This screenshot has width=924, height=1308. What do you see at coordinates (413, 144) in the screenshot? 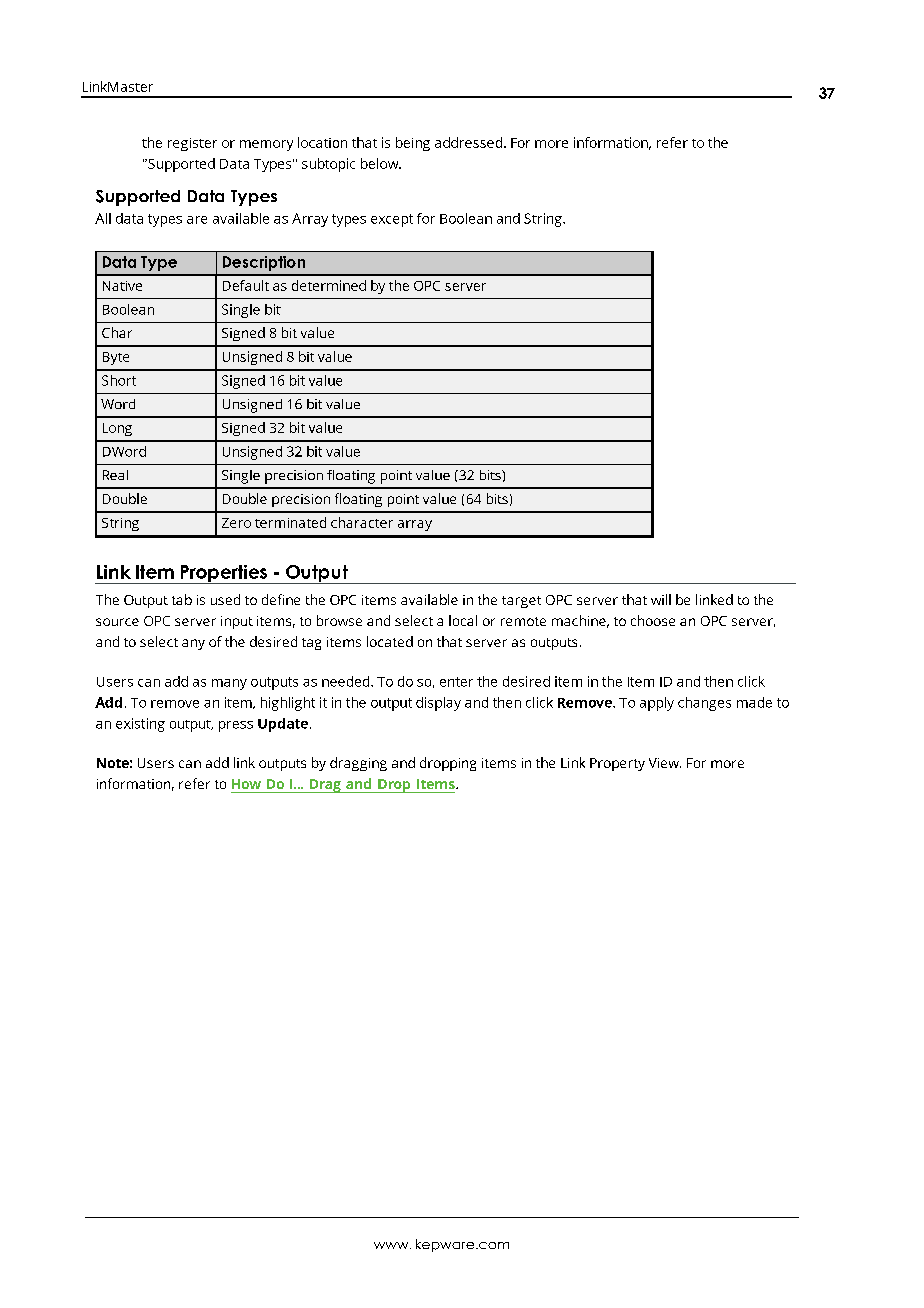
I see `being` at bounding box center [413, 144].
